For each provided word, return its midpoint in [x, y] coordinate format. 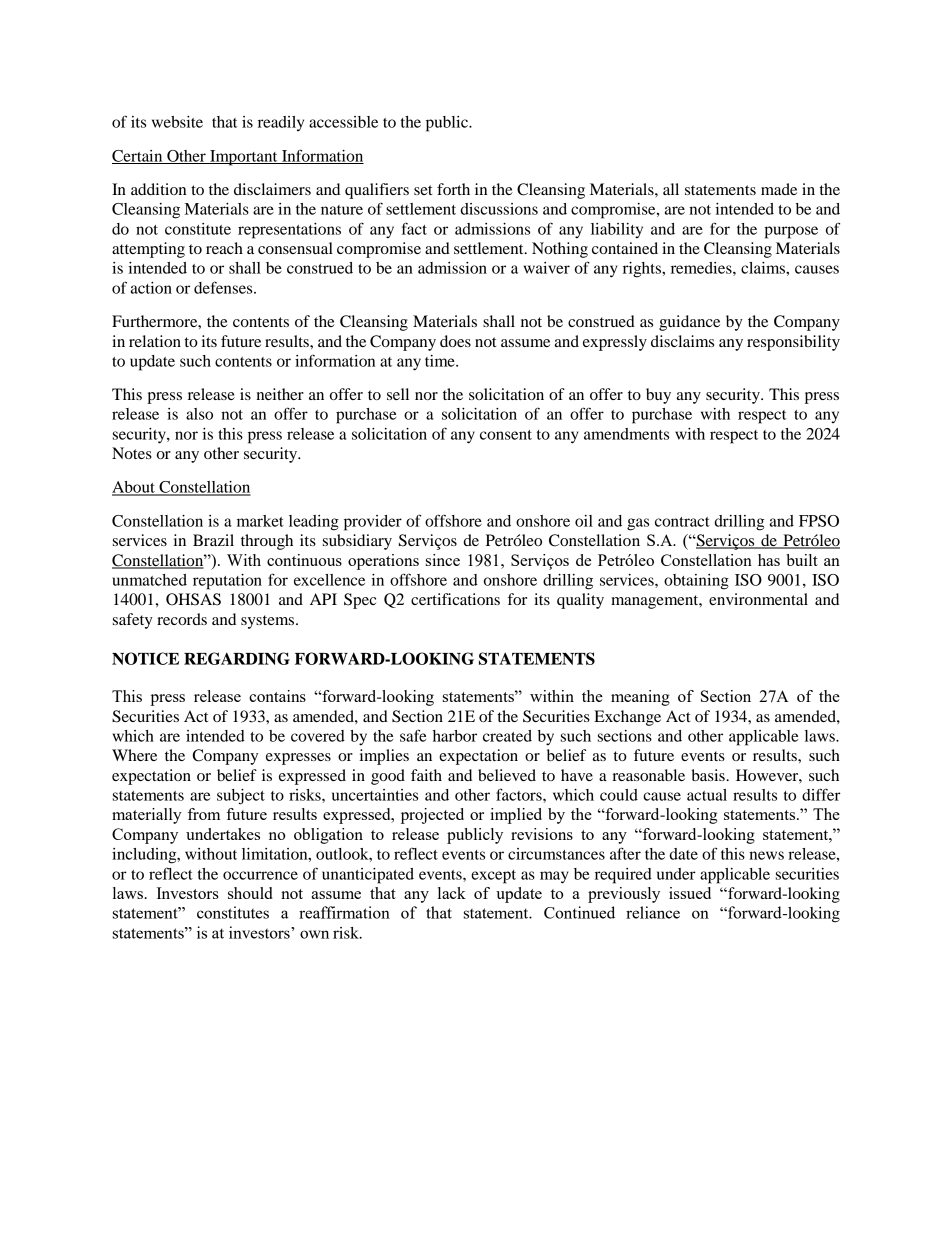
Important [244, 158]
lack [452, 893]
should [250, 893]
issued [690, 893]
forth [453, 189]
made [779, 189]
